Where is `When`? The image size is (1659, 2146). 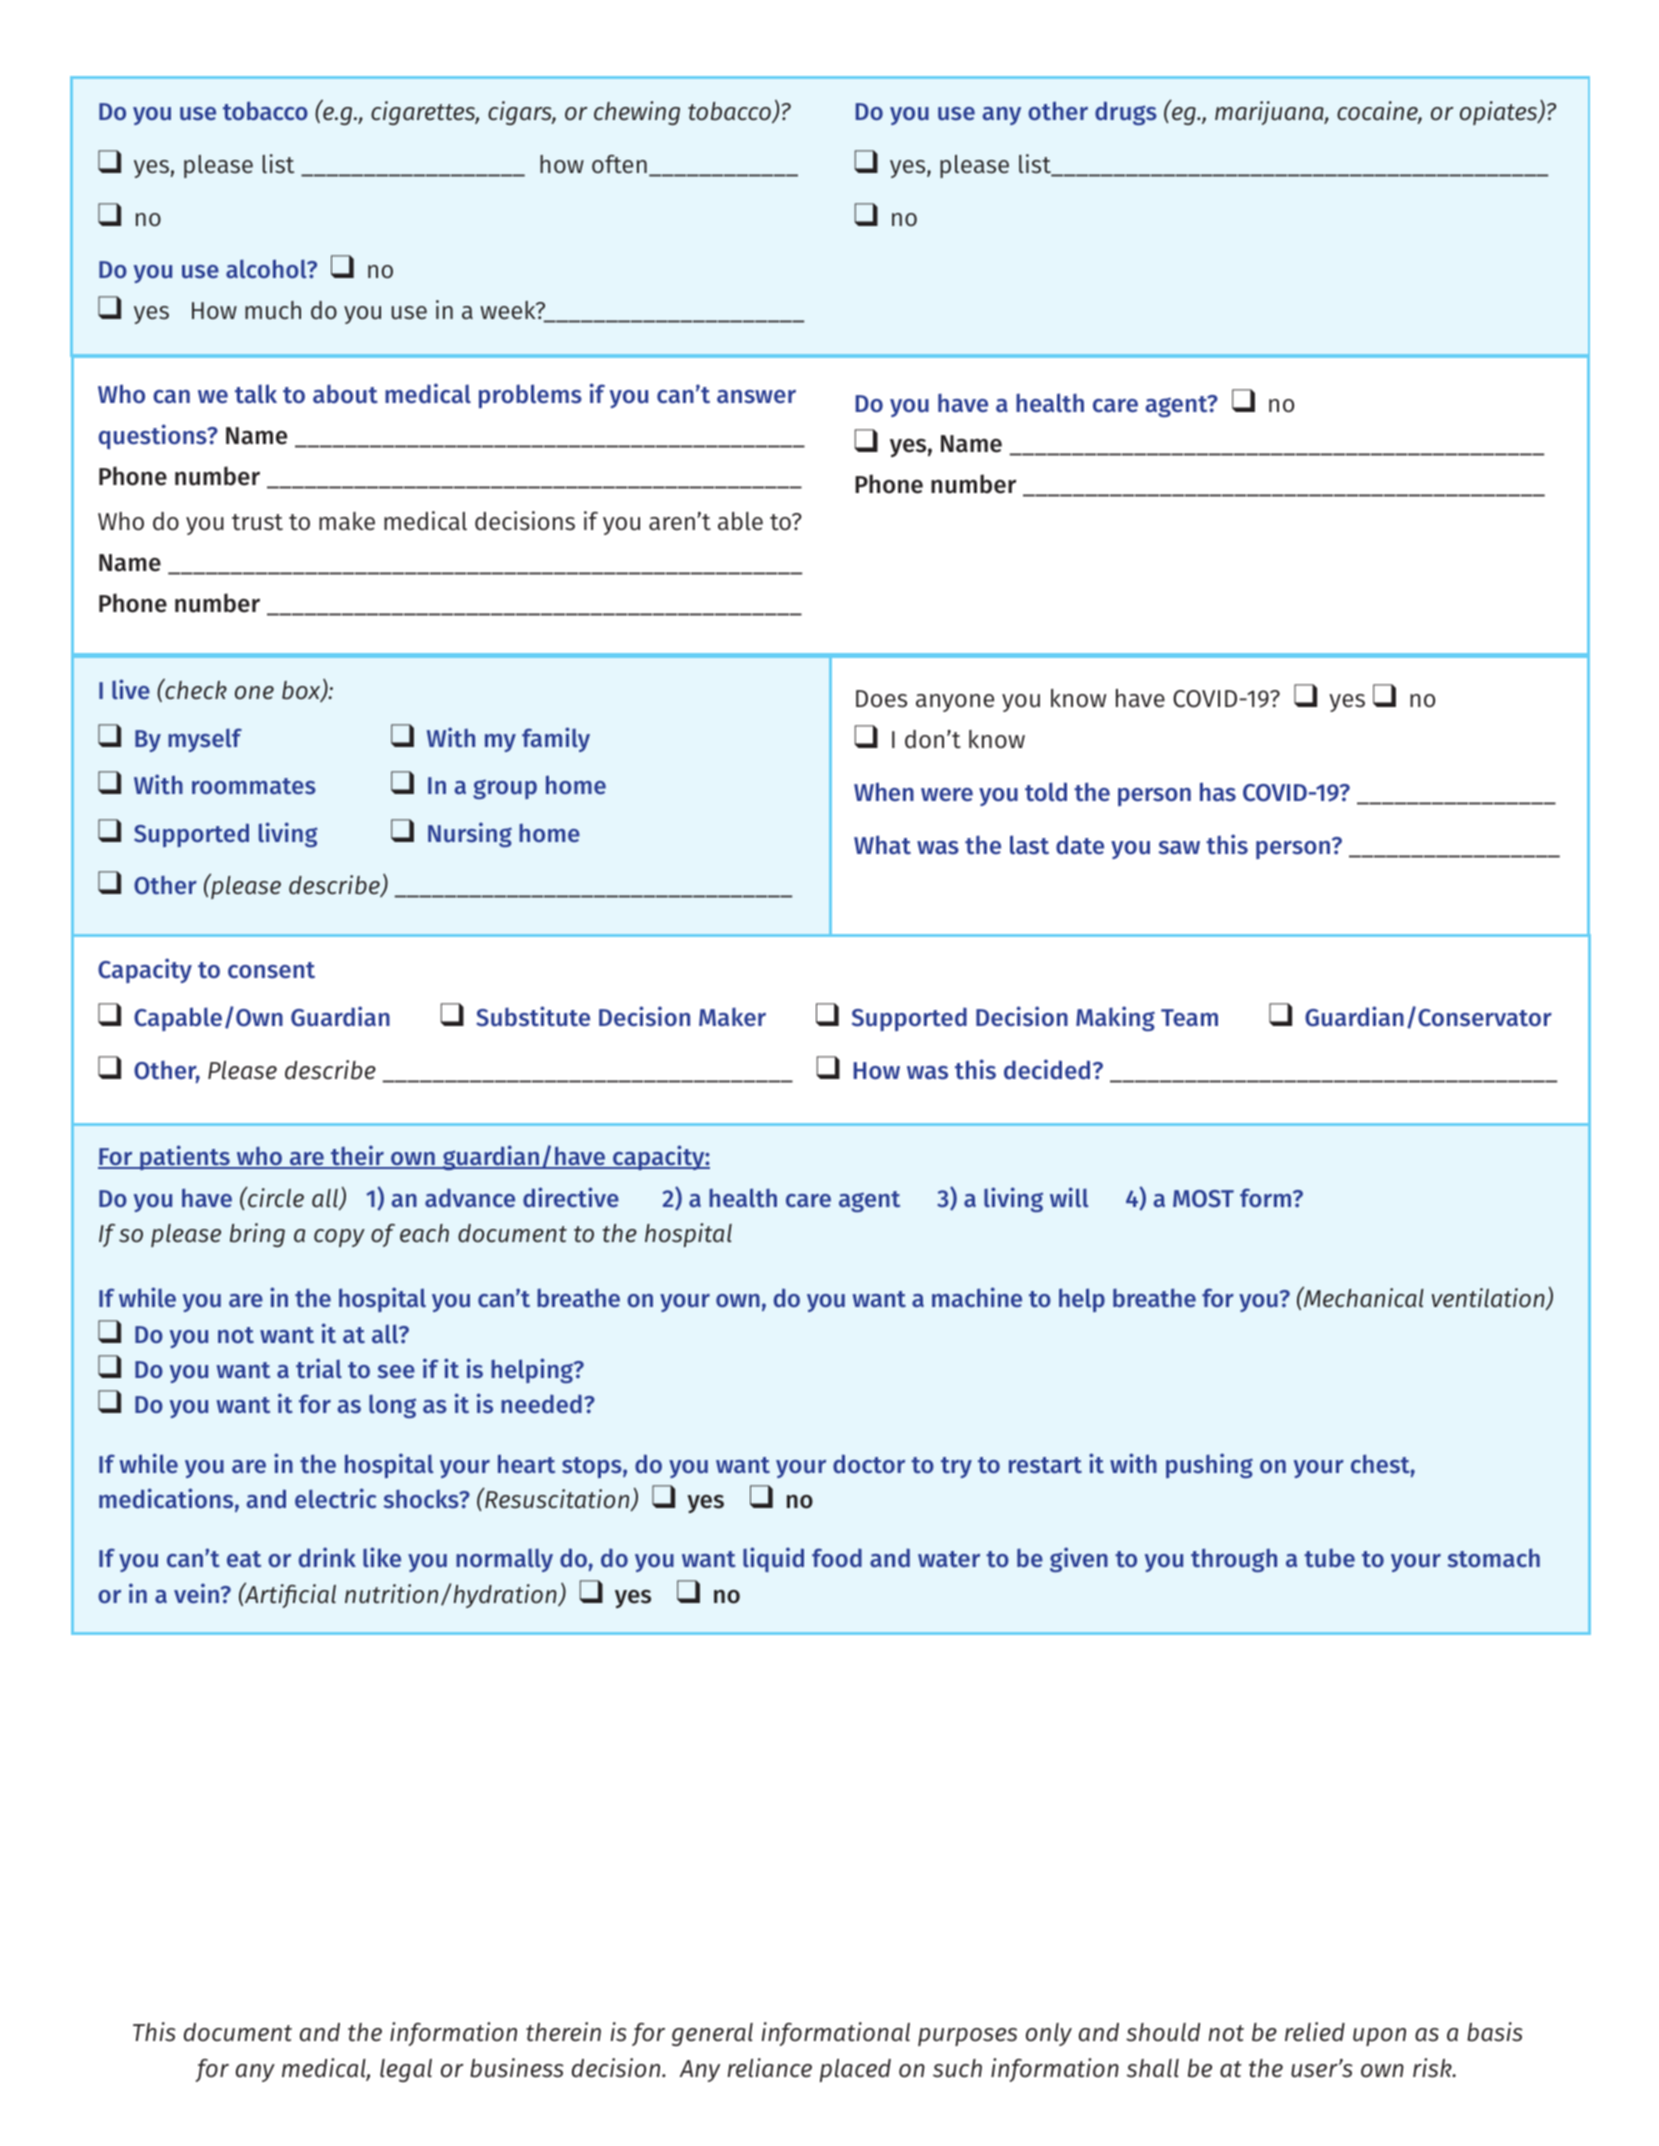 When is located at coordinates (884, 792).
